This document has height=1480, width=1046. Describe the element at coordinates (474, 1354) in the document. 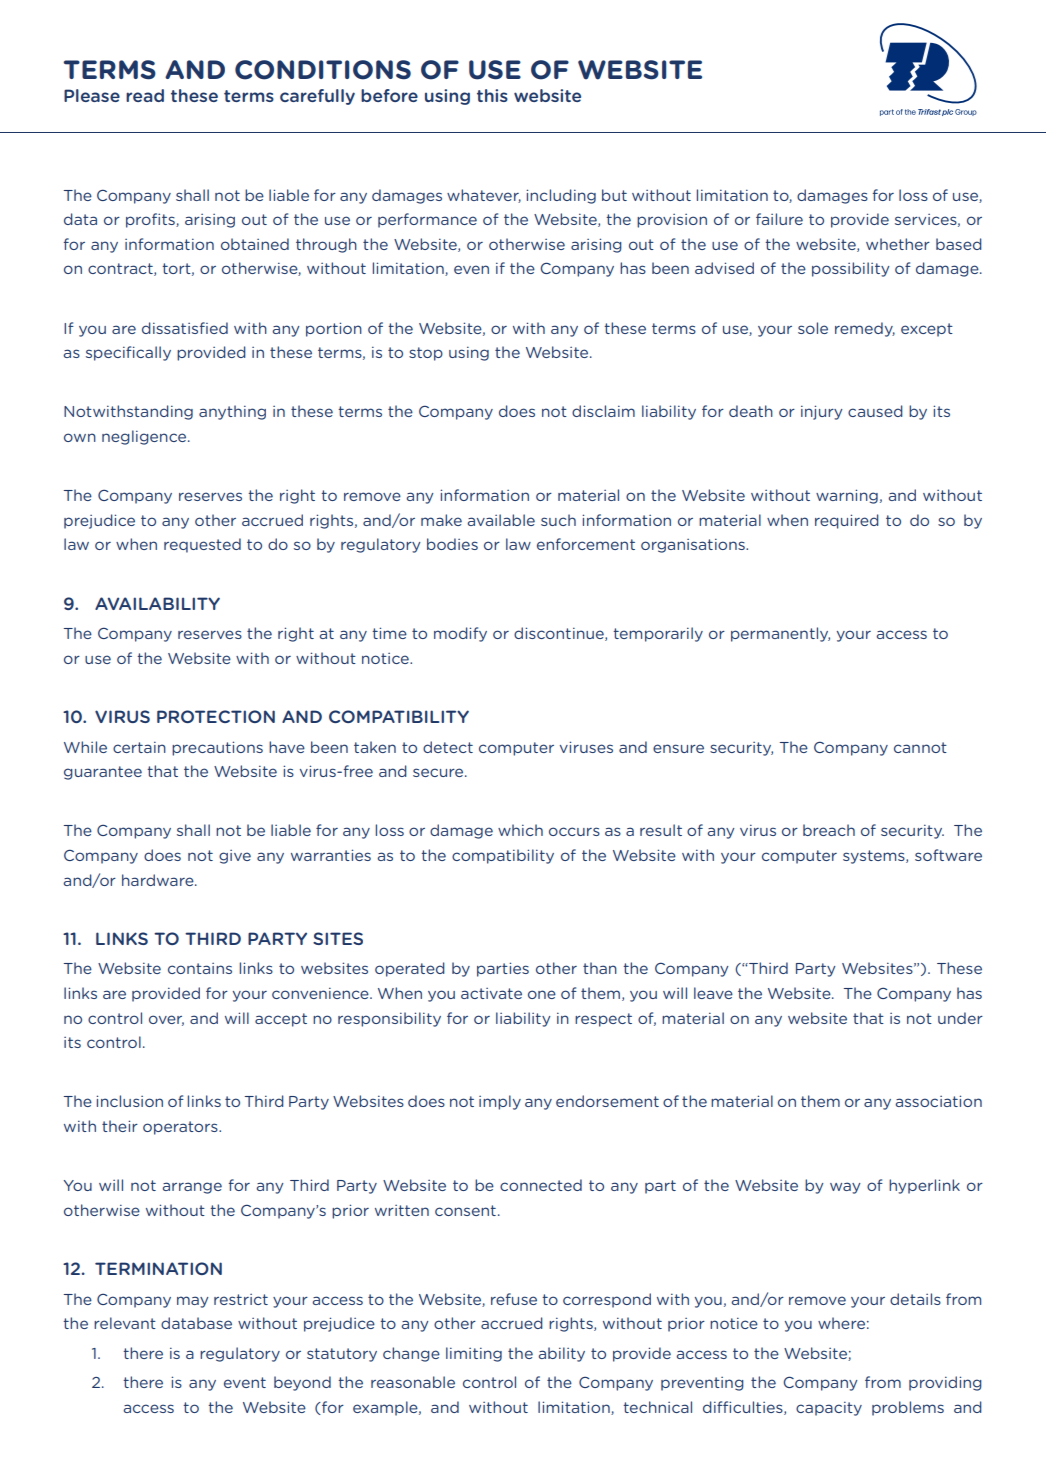

I see `limiting` at that location.
